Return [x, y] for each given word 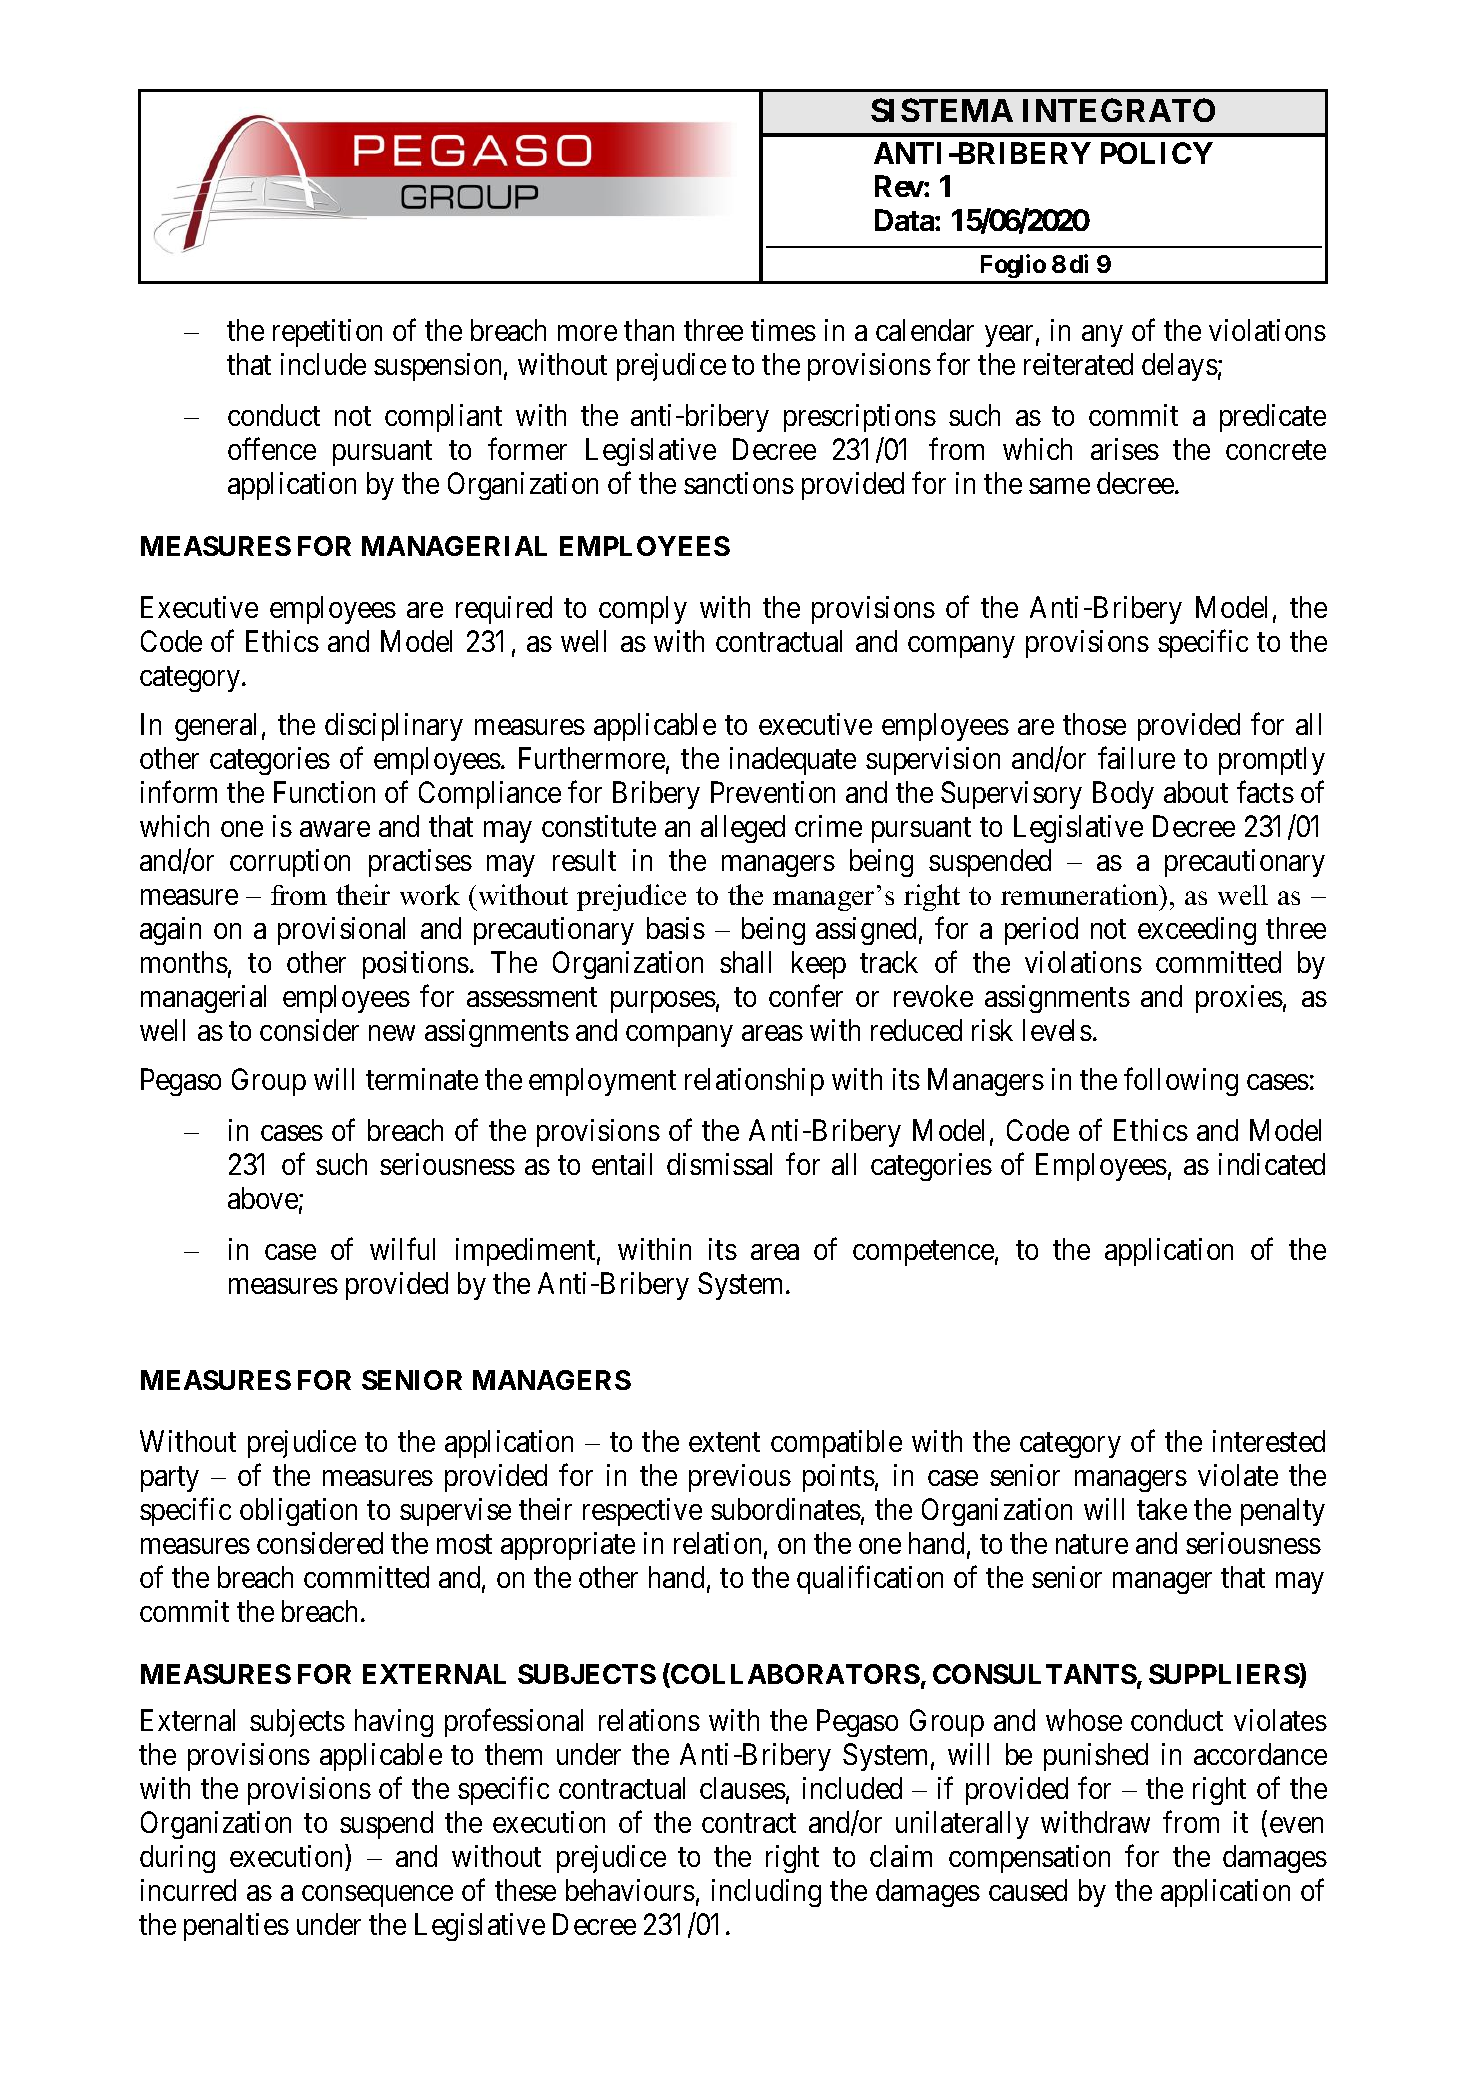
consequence [377, 1896]
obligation [298, 1512]
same [1059, 486]
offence [272, 449]
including [766, 1893]
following [1181, 1082]
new [392, 1033]
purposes [663, 1002]
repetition [327, 333]
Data [905, 220]
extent [724, 1442]
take [1162, 1509]
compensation [1029, 1859]
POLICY [1157, 153]
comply [643, 610]
